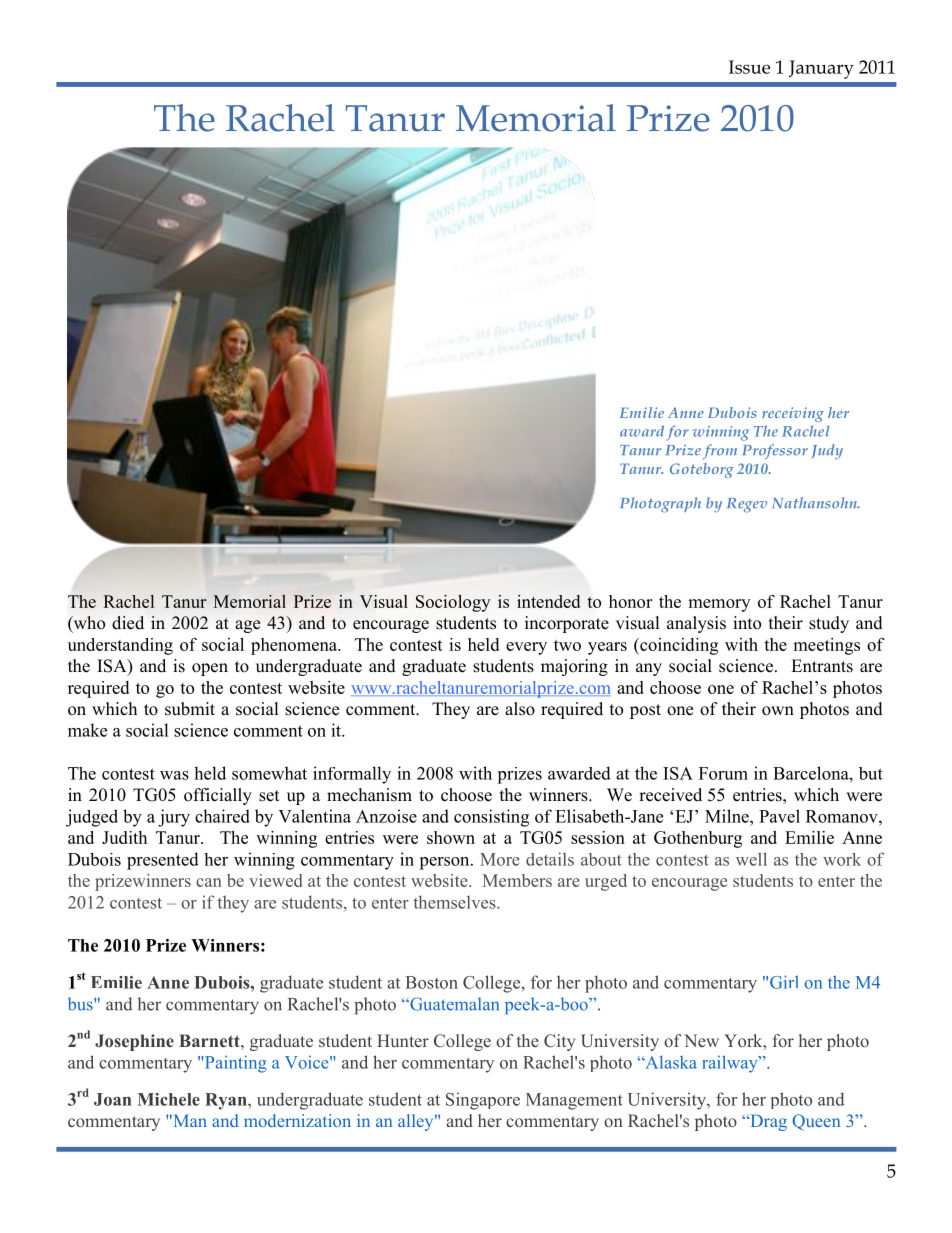  What do you see at coordinates (120, 646) in the document?
I see `understanding` at bounding box center [120, 646].
